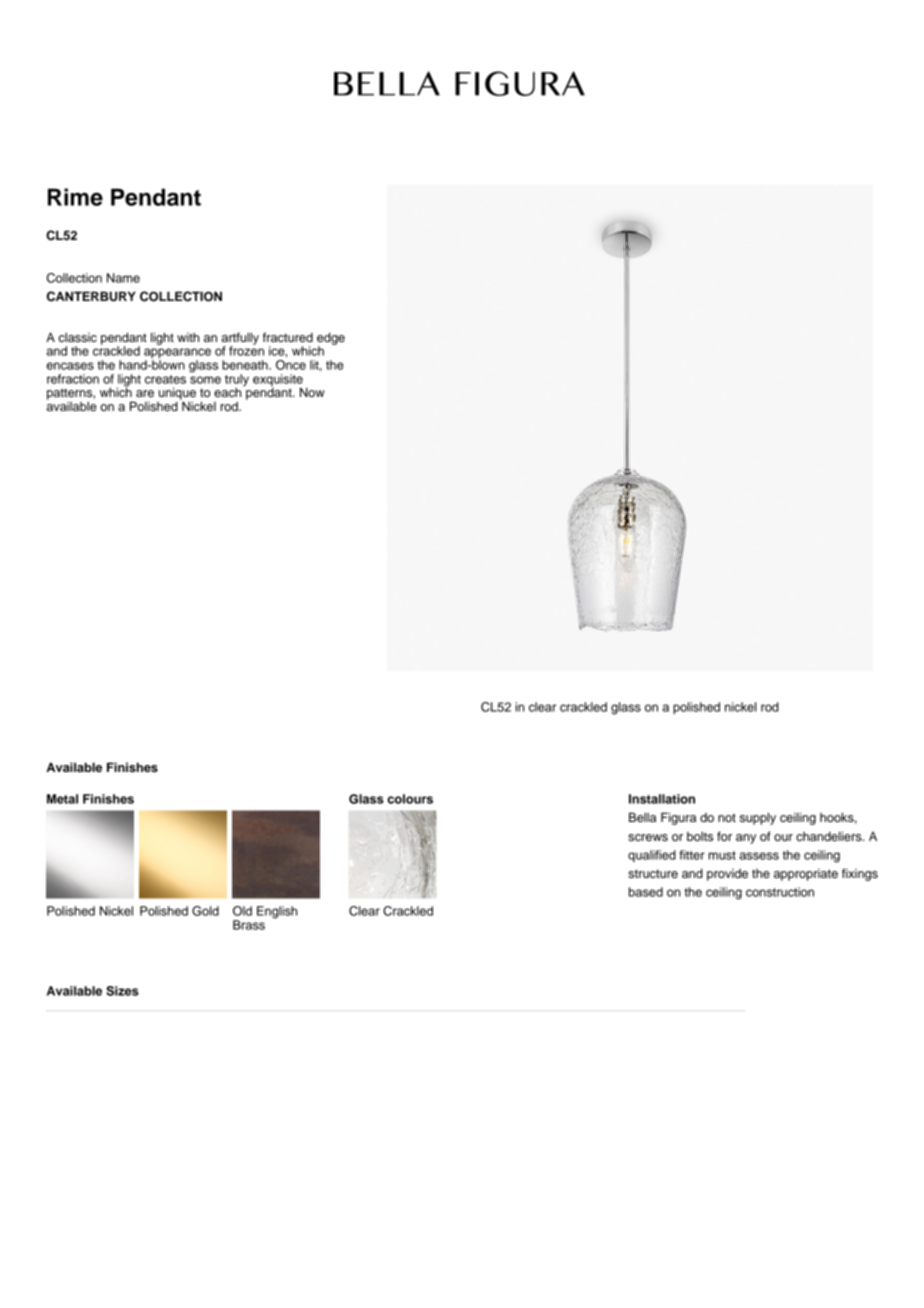  What do you see at coordinates (662, 799) in the document?
I see `Installation` at bounding box center [662, 799].
